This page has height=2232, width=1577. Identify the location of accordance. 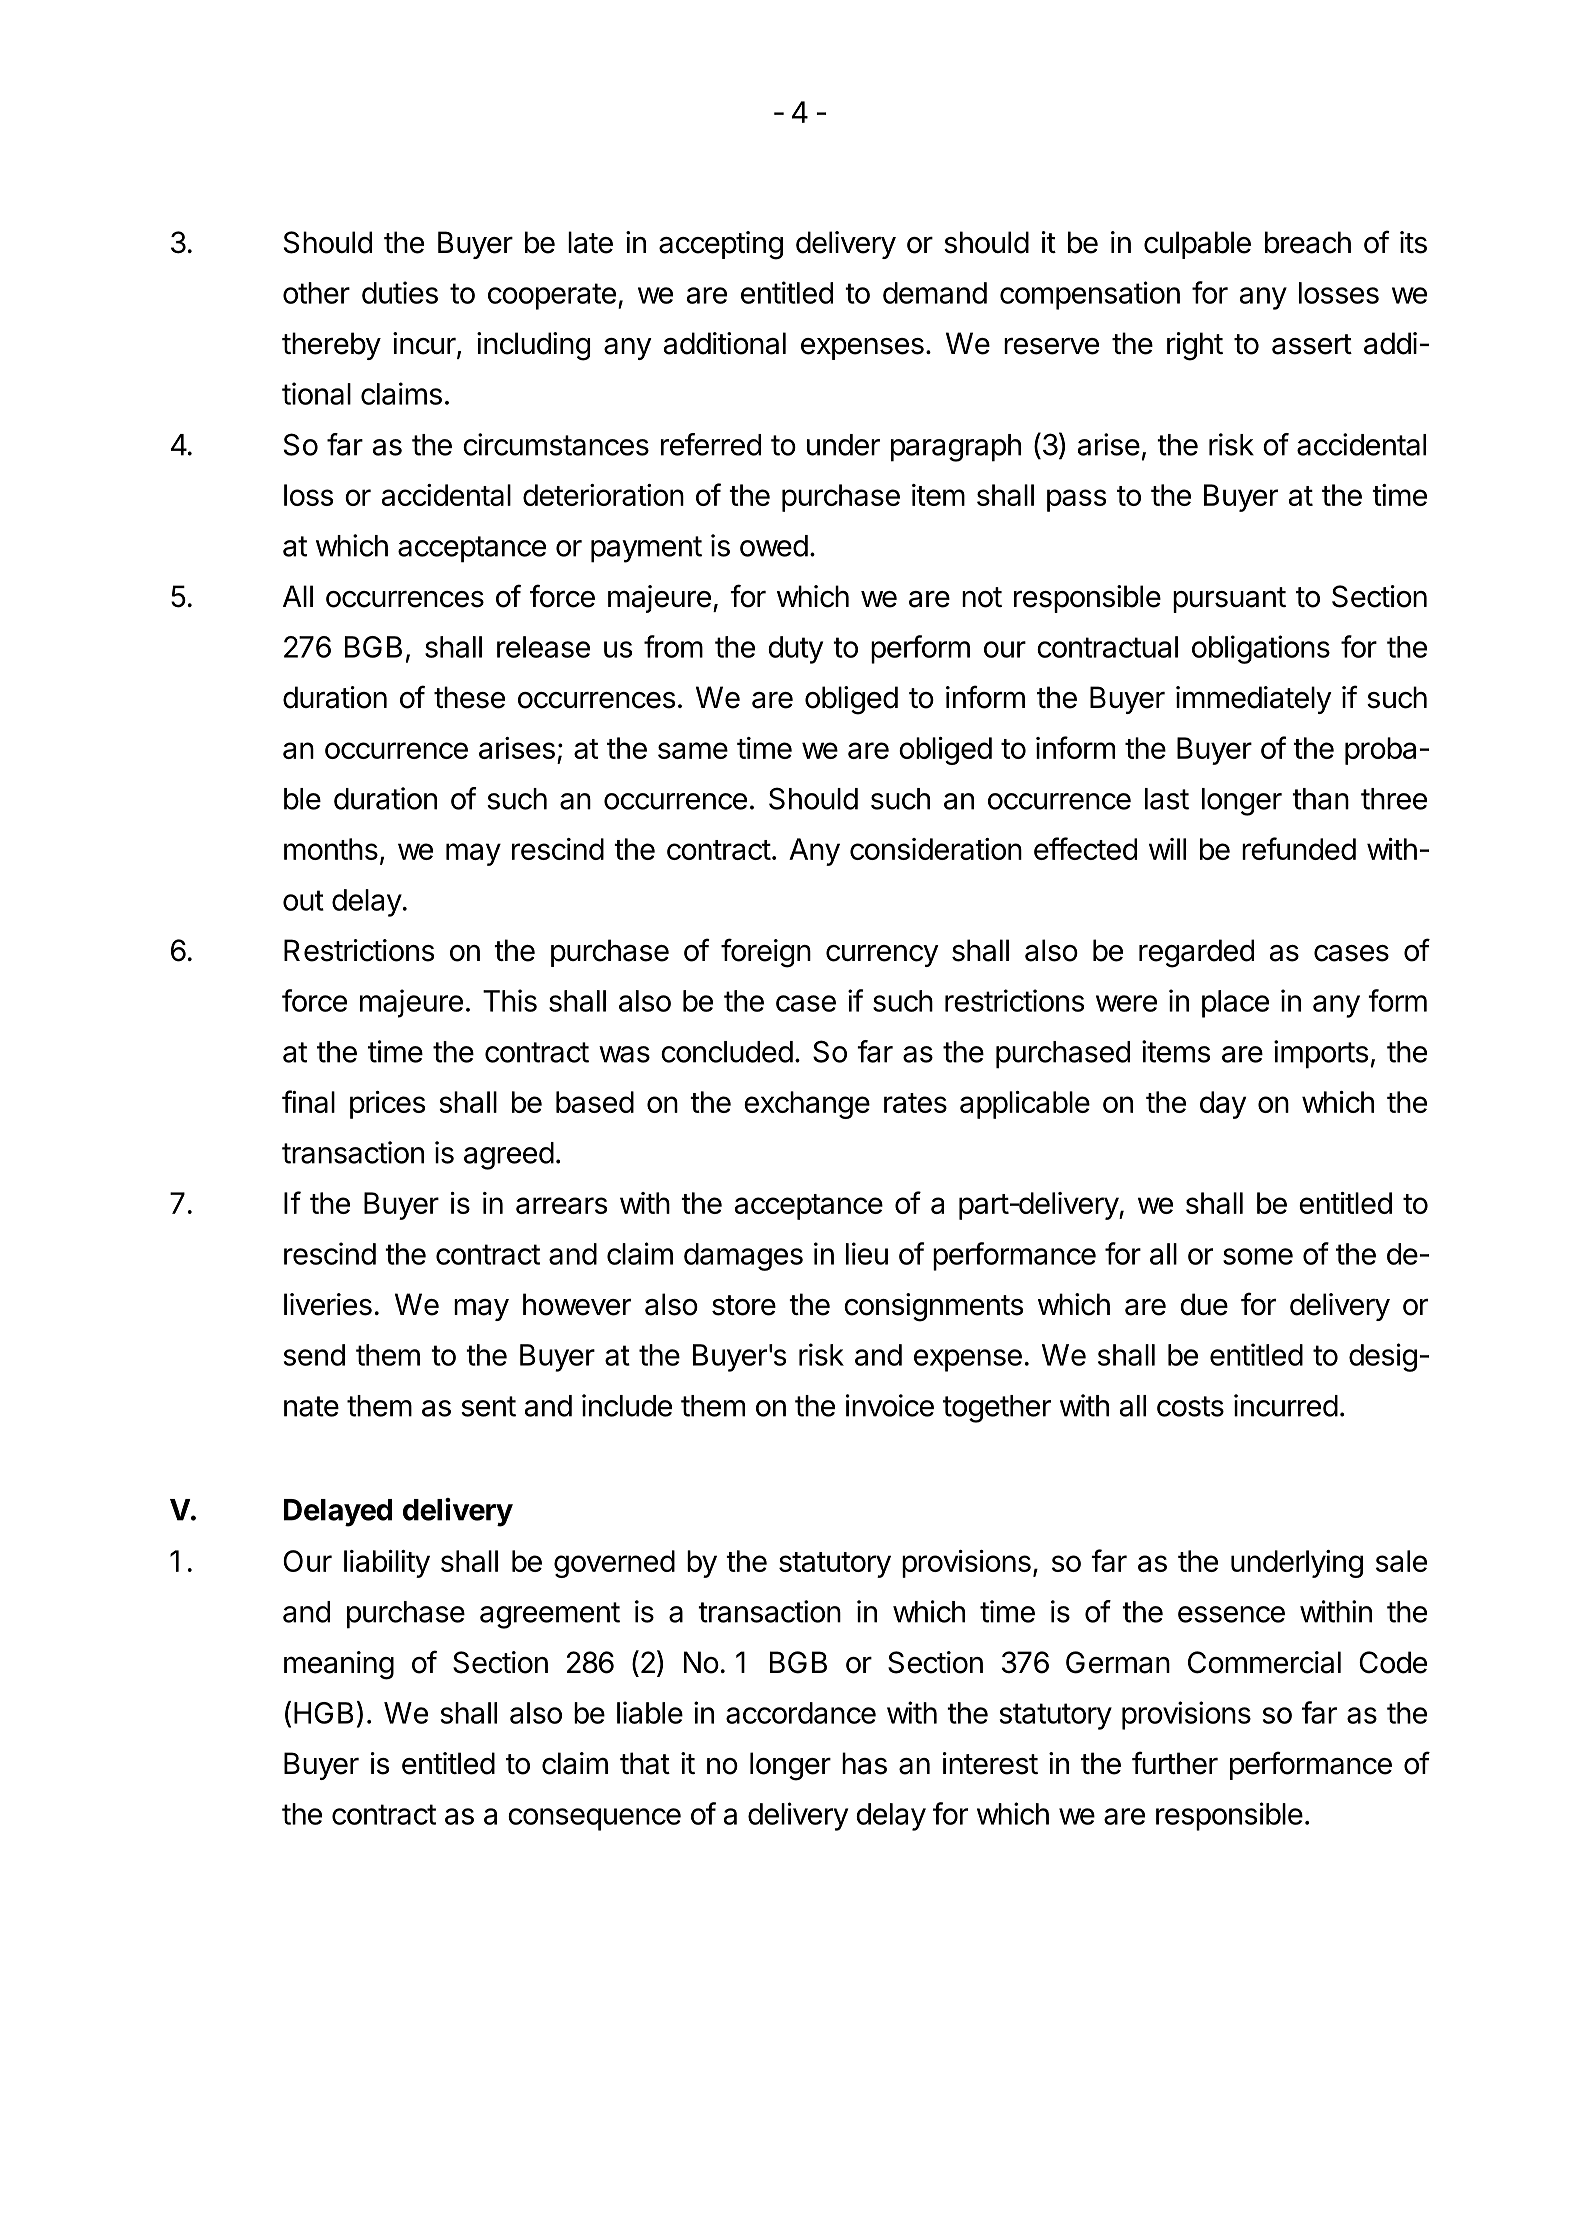
(801, 1713).
